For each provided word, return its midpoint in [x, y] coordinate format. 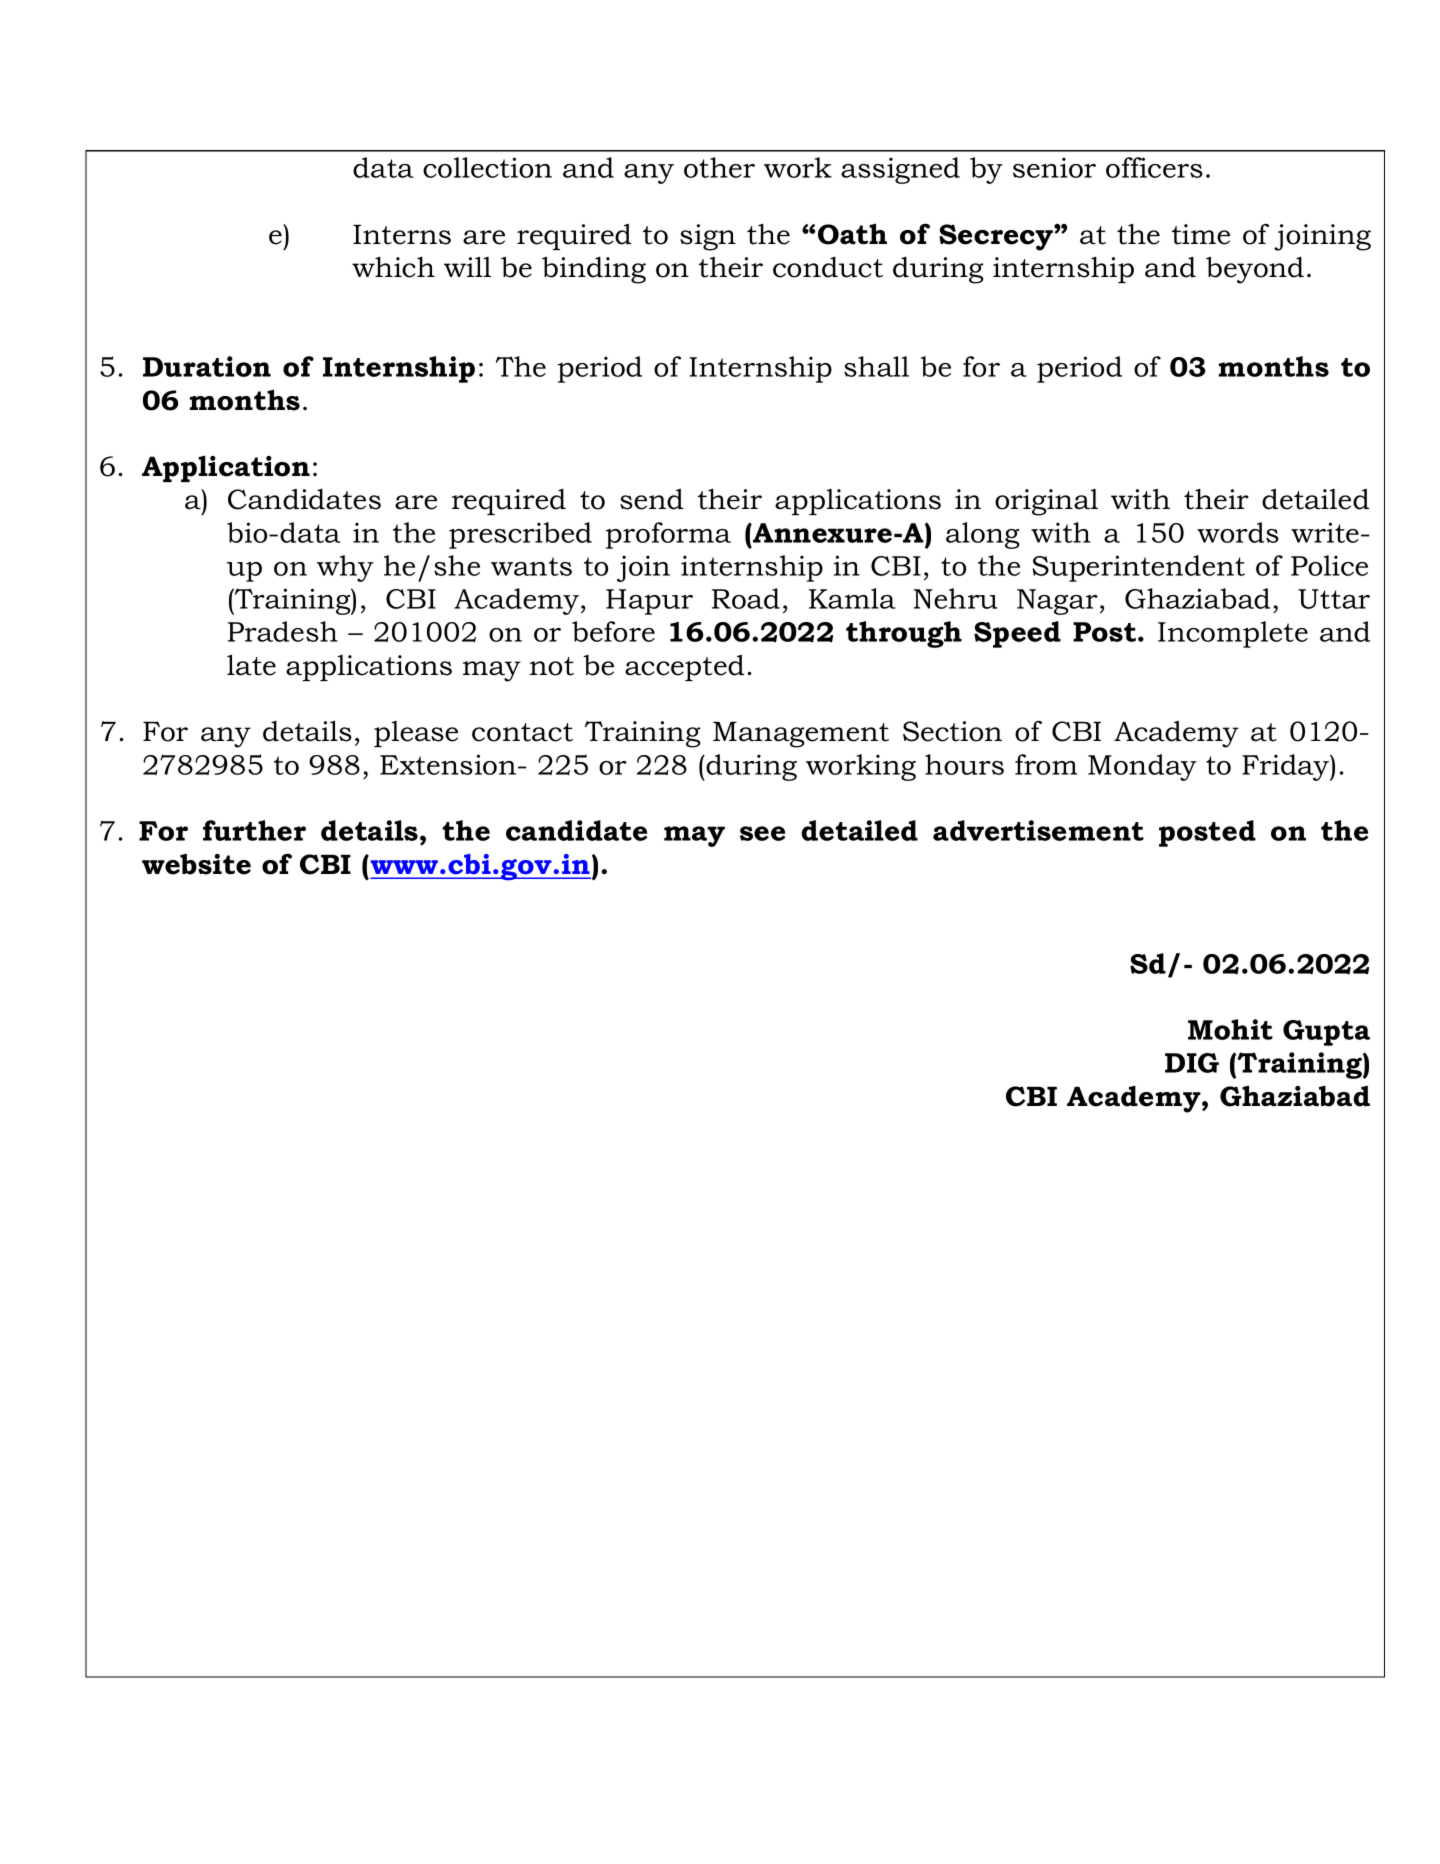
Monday [1142, 767]
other [719, 167]
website [196, 864]
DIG [1192, 1063]
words [1238, 532]
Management [801, 734]
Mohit [1230, 1029]
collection [487, 167]
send [651, 499]
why [345, 568]
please [416, 734]
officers [1154, 167]
